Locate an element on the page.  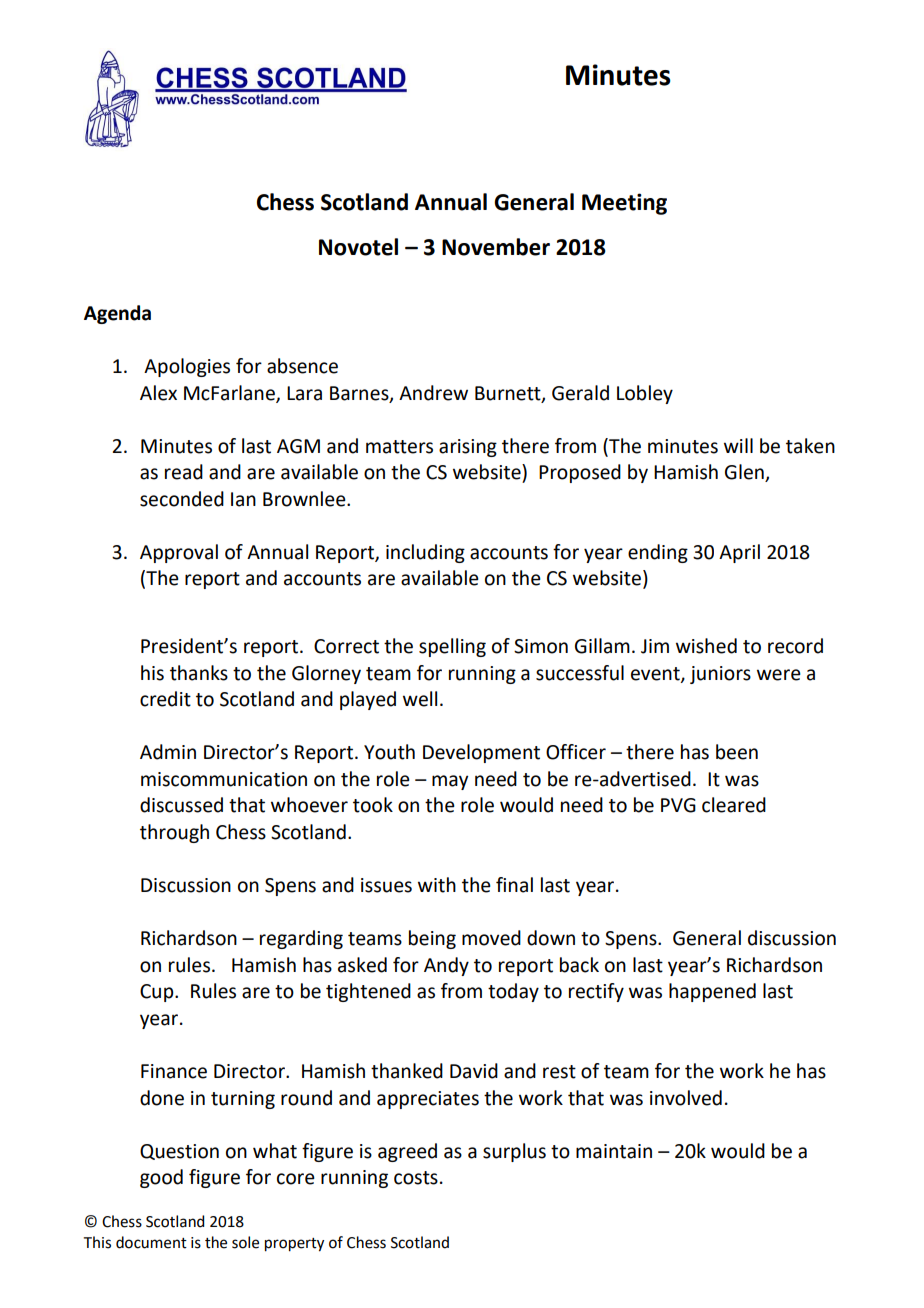
Meeting is located at coordinates (624, 204).
